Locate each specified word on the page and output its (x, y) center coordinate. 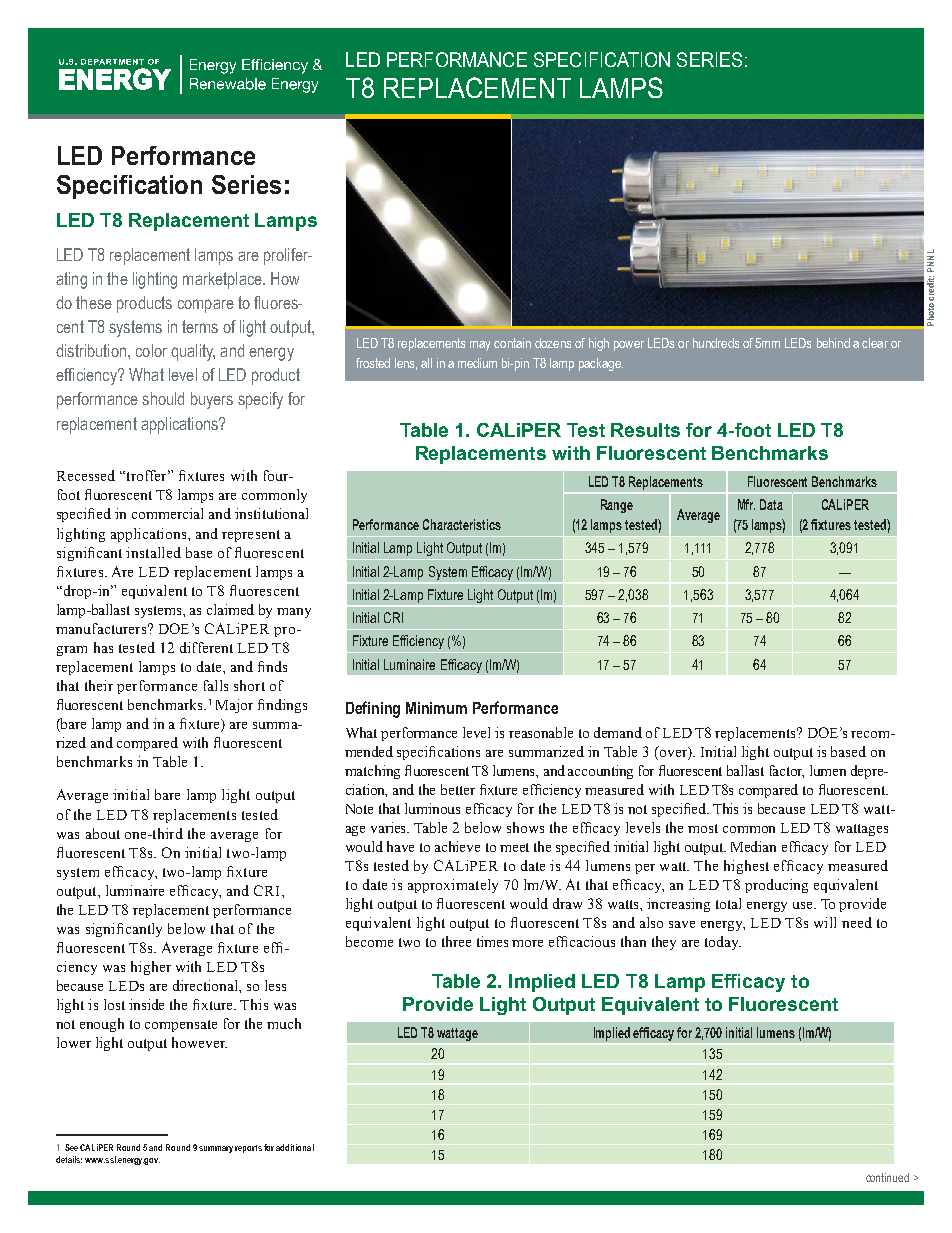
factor (787, 771)
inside (146, 1004)
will (825, 922)
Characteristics (462, 524)
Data (771, 504)
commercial (167, 513)
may (480, 346)
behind (833, 343)
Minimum (436, 708)
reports (248, 1149)
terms (200, 326)
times (492, 941)
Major (234, 706)
